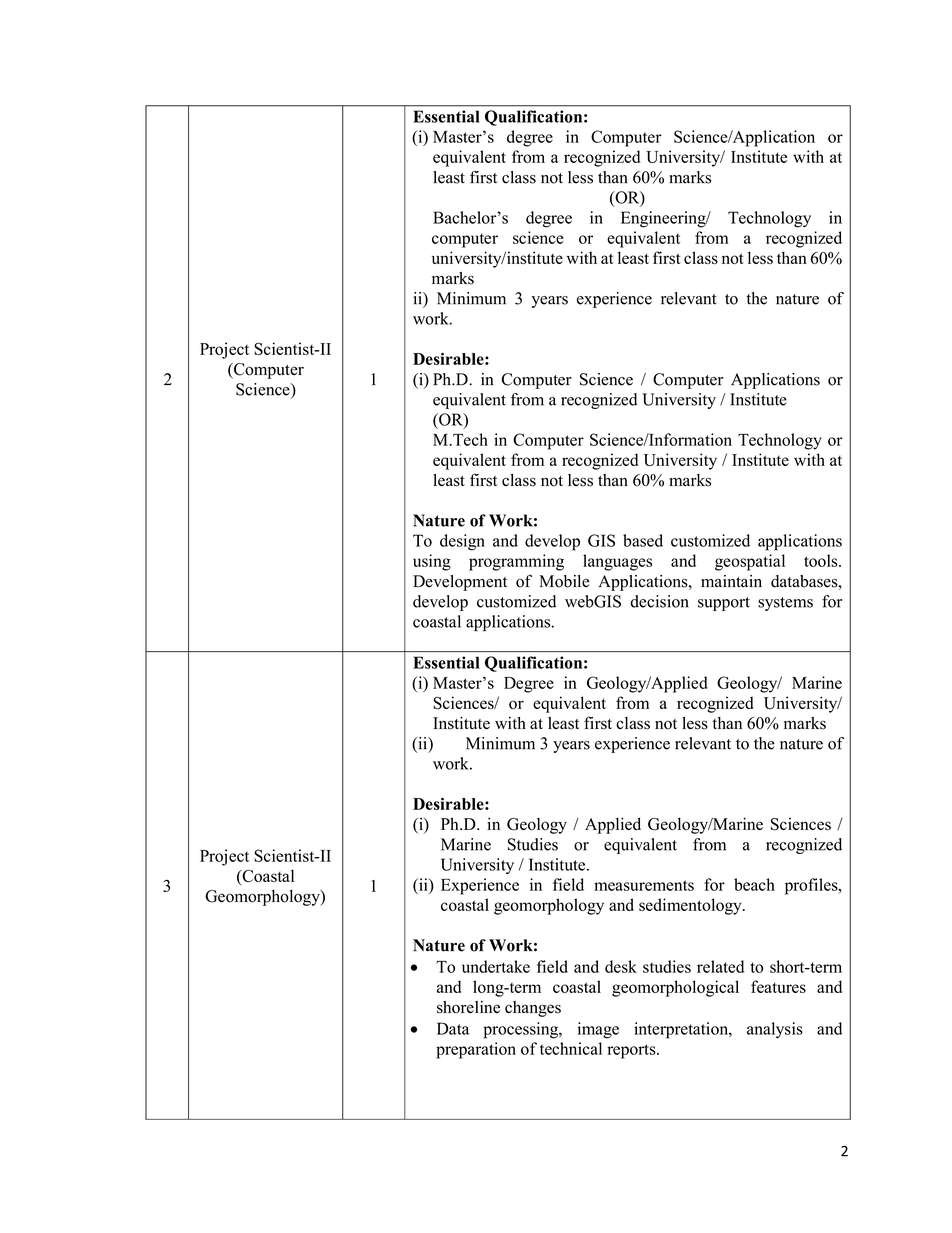  Describe the element at coordinates (720, 966) in the screenshot. I see `related` at that location.
